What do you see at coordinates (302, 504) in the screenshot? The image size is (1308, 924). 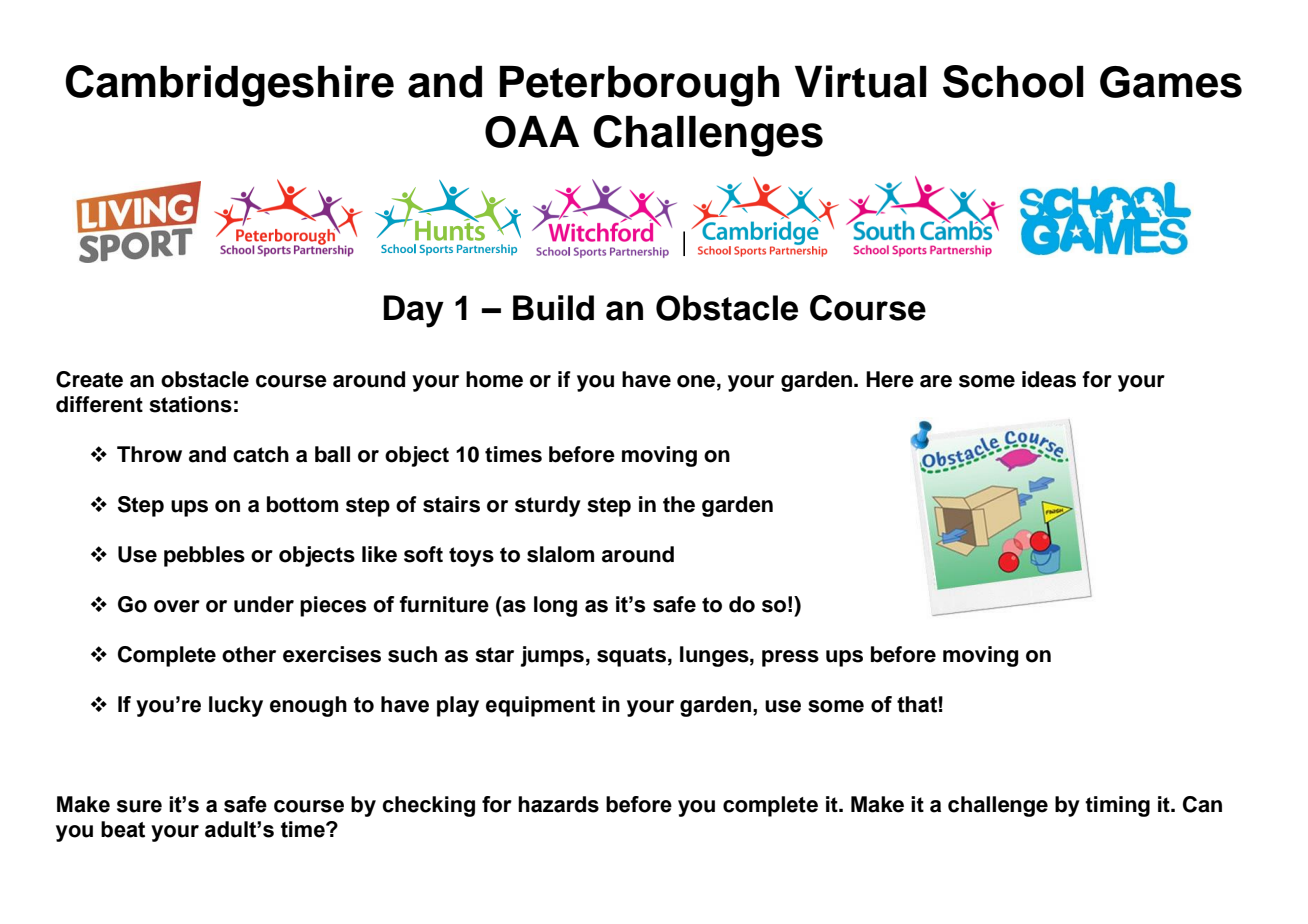 I see `bottom` at bounding box center [302, 504].
